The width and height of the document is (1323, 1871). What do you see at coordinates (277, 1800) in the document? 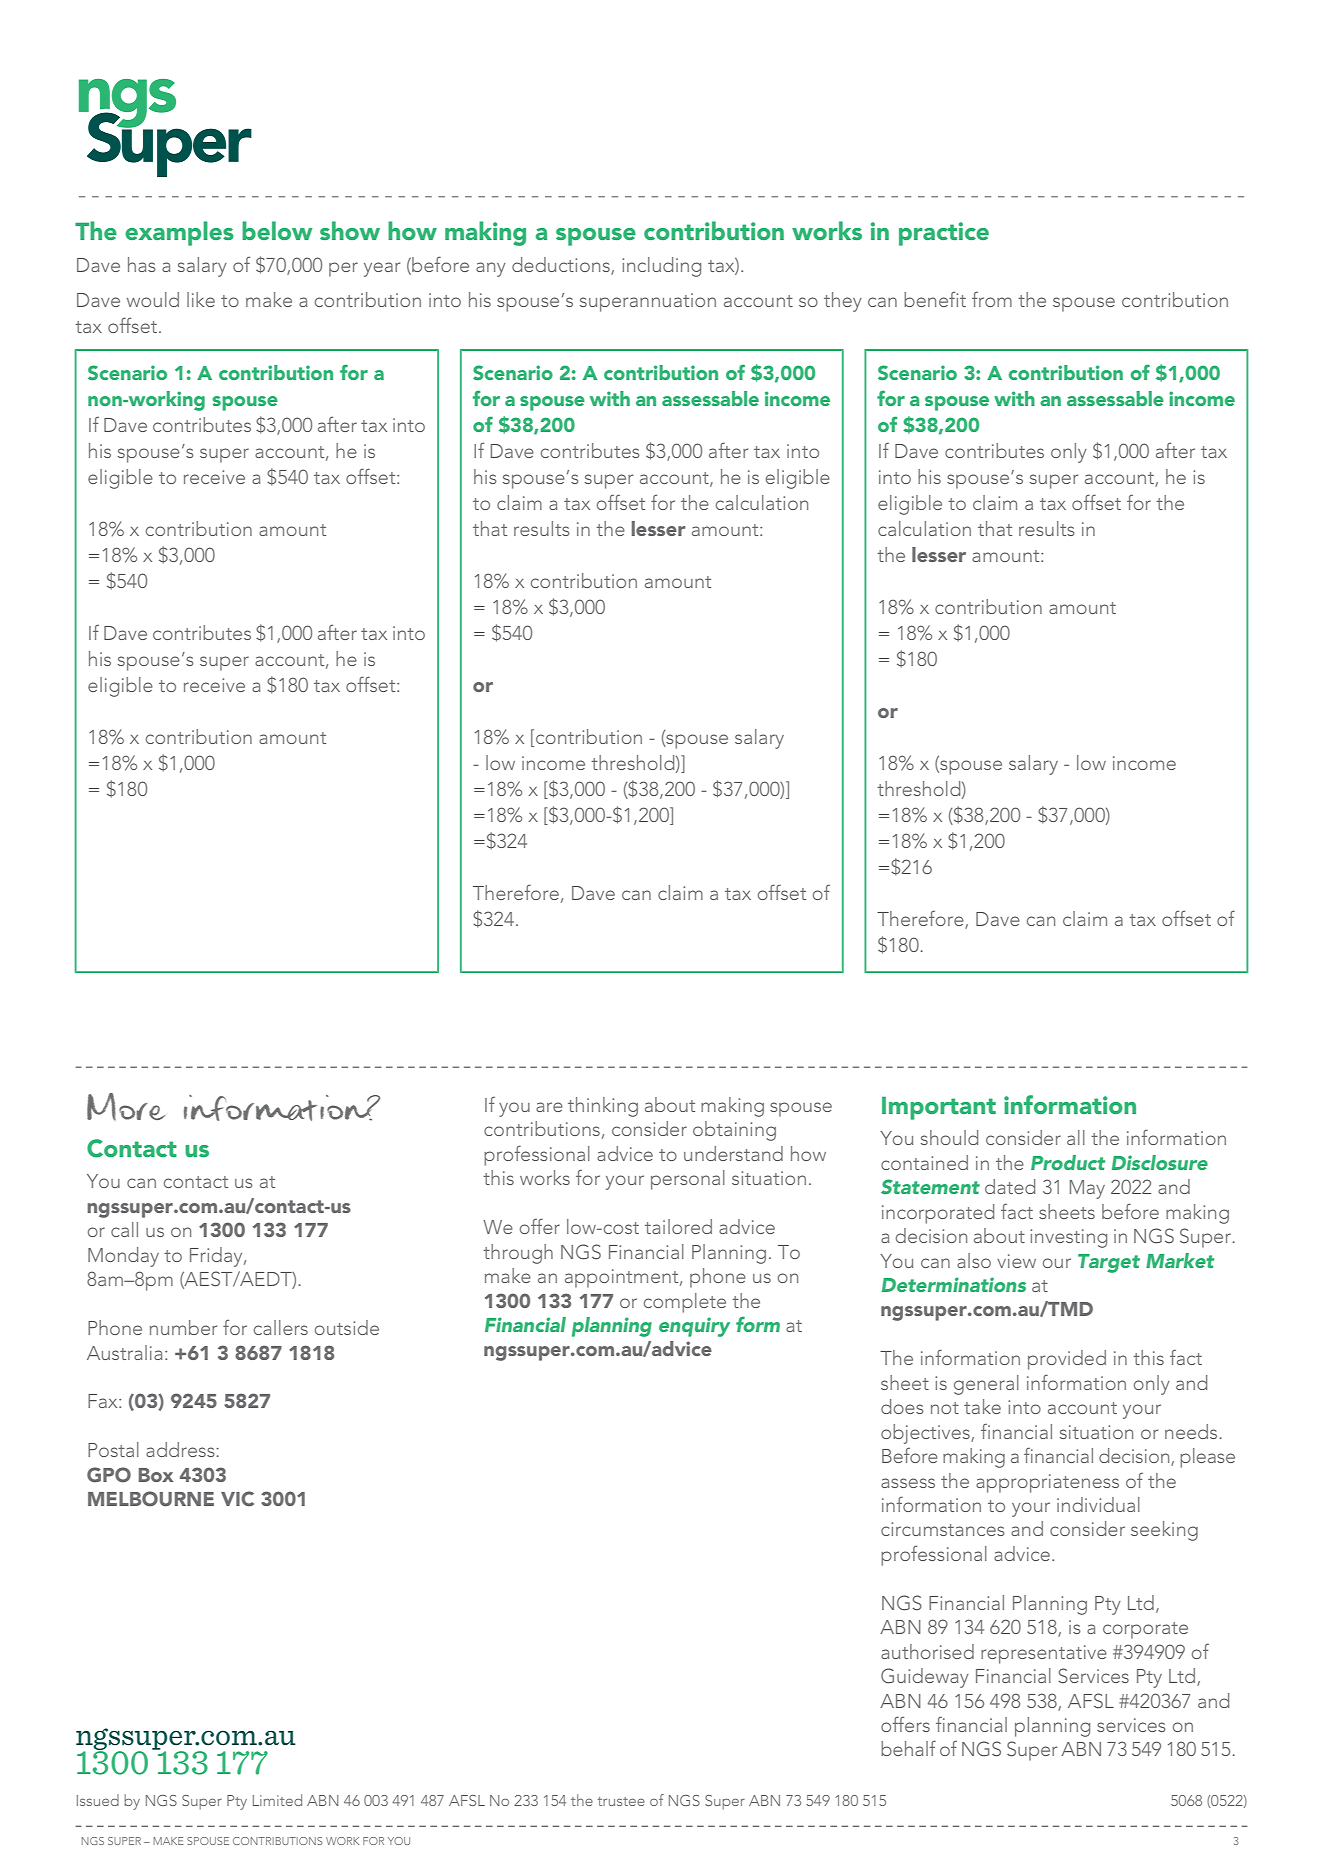
I see `Limited` at bounding box center [277, 1800].
